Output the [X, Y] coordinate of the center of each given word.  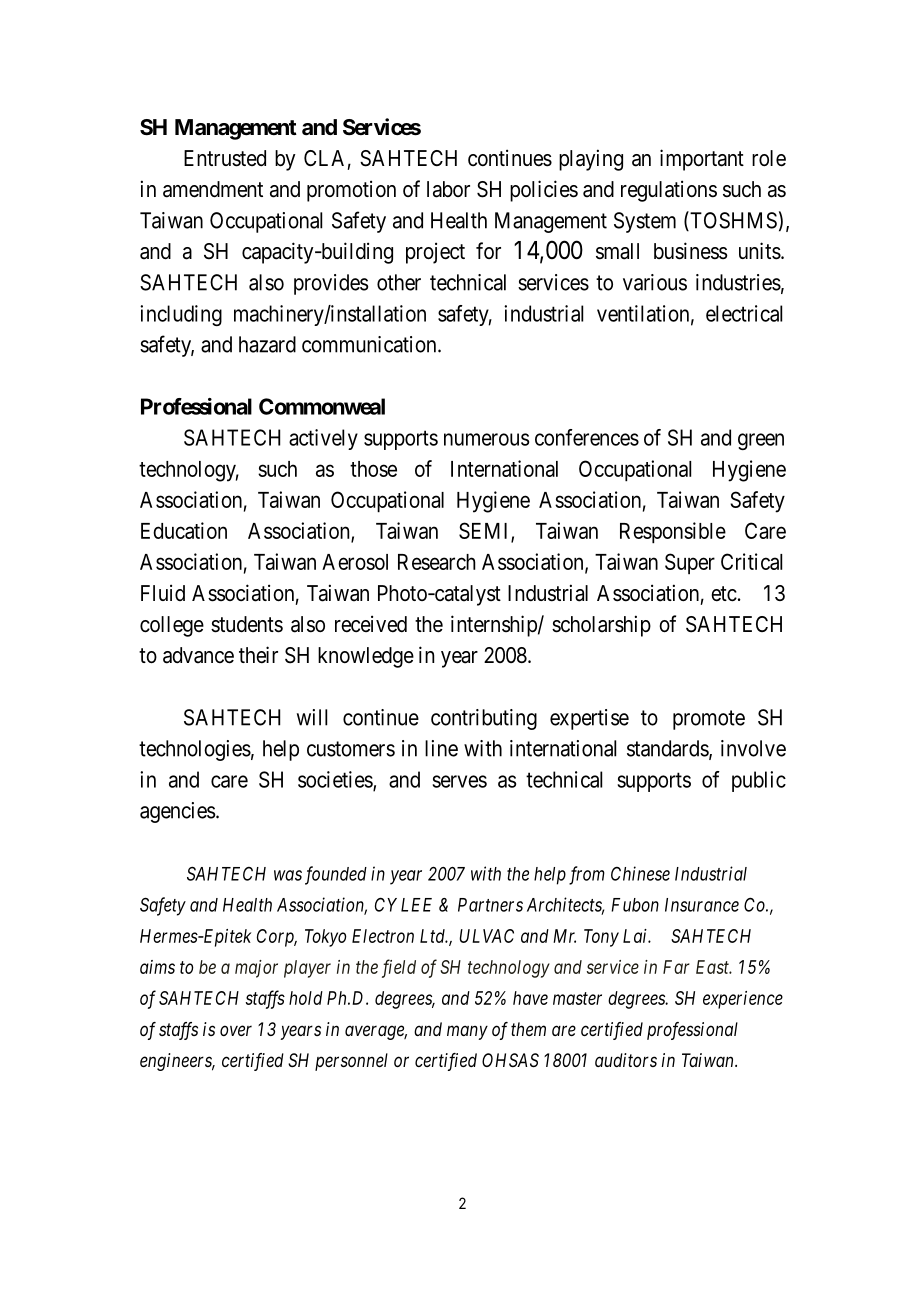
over [236, 1030]
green [761, 441]
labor [448, 189]
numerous [486, 439]
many [467, 1032]
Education [184, 530]
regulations [669, 191]
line [441, 748]
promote [709, 720]
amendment [213, 189]
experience [743, 1000]
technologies [195, 750]
